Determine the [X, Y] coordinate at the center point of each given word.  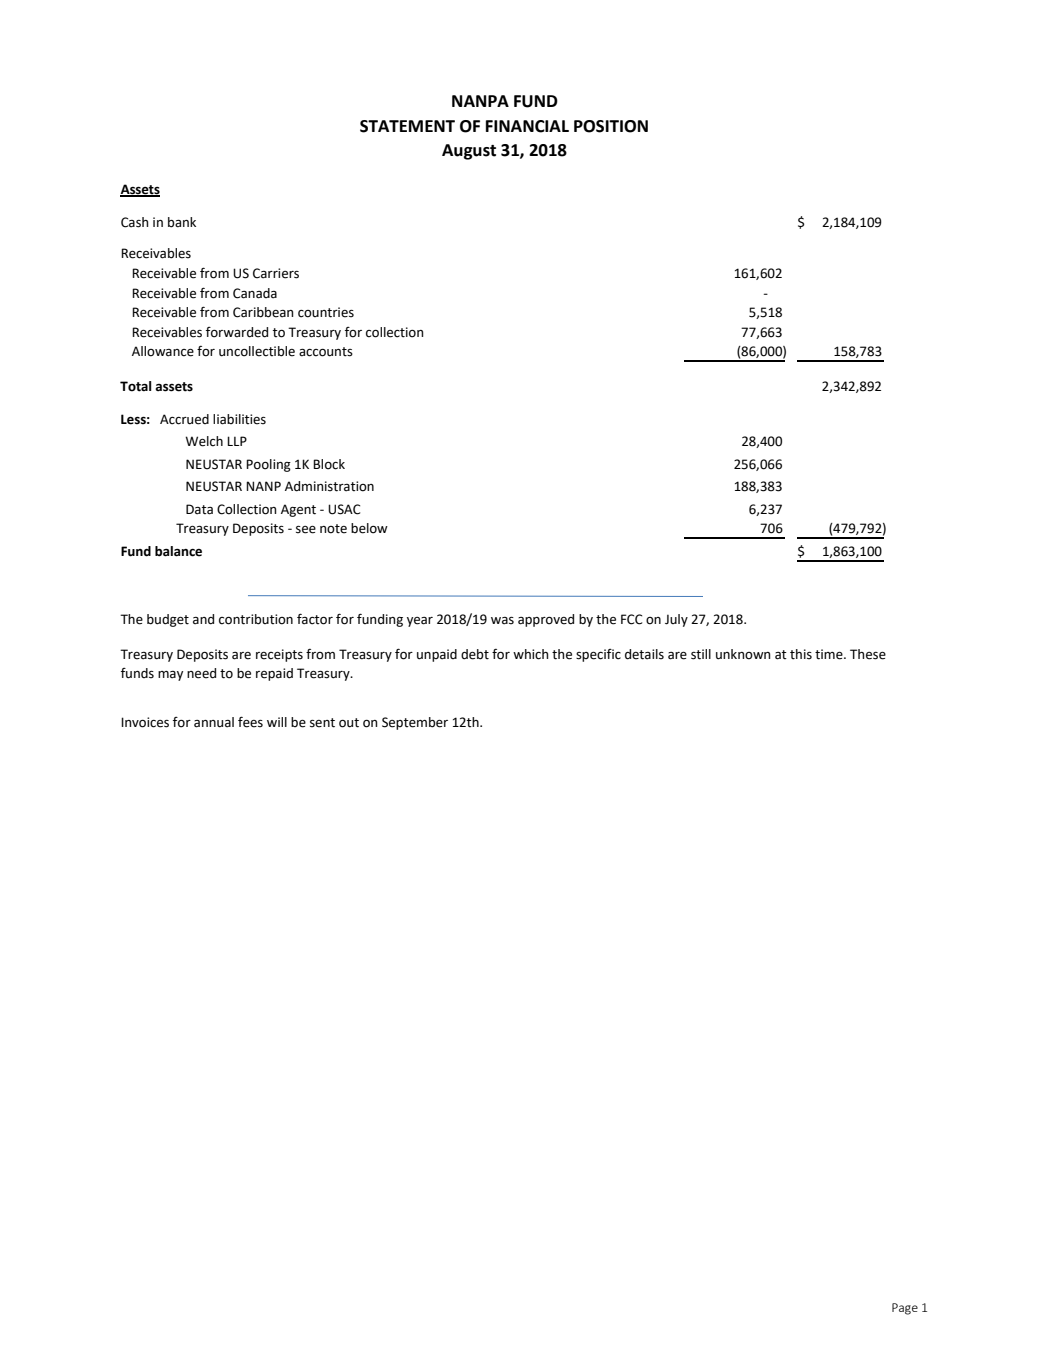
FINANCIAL [527, 126]
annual [214, 722]
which [531, 654]
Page [905, 1309]
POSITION [611, 126]
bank [182, 222]
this [801, 654]
